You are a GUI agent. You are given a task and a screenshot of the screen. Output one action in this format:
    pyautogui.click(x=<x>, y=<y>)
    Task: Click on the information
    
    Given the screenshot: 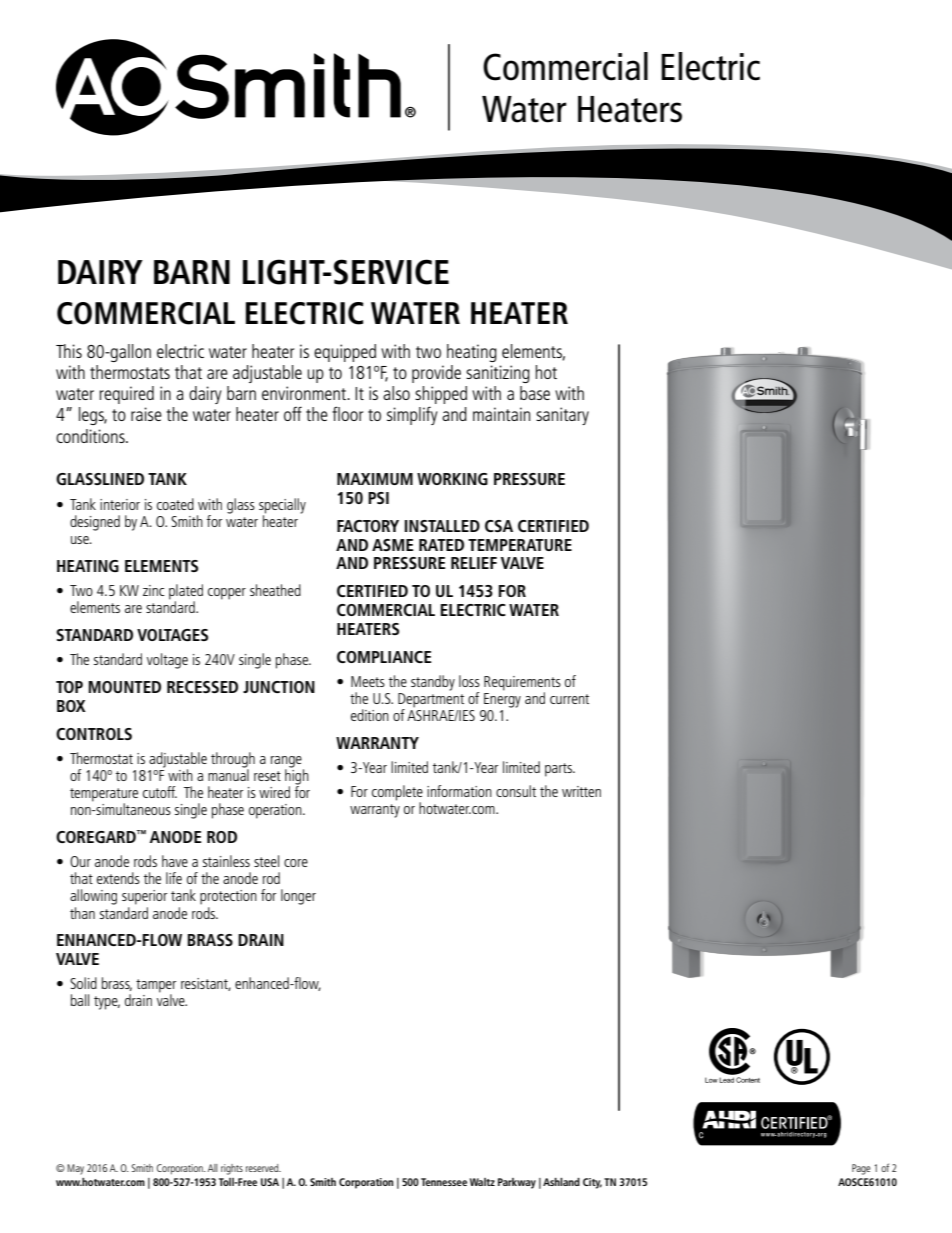 What is the action you would take?
    pyautogui.click(x=459, y=791)
